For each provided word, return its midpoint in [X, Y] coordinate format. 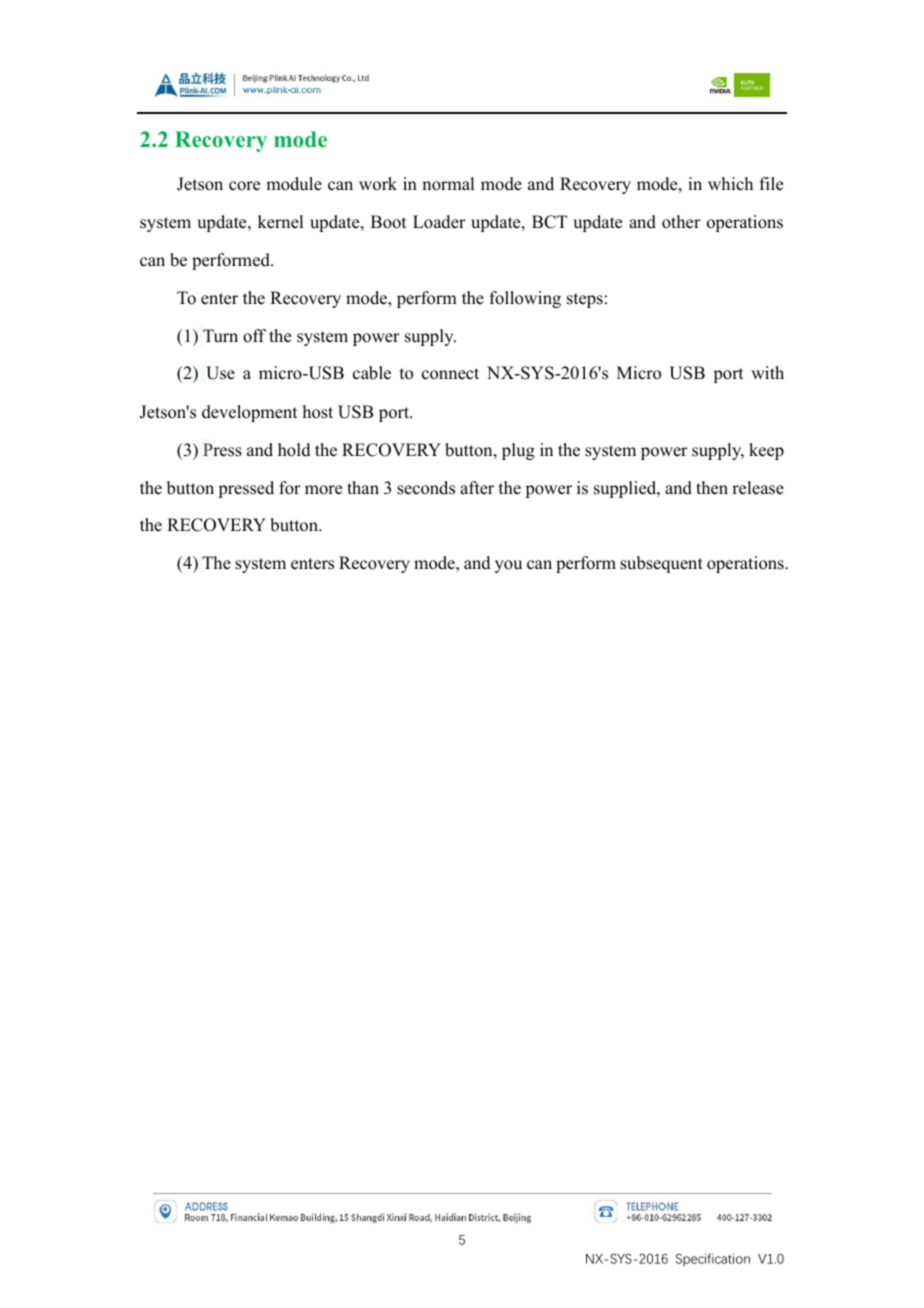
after [477, 488]
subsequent [661, 564]
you [508, 566]
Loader [439, 222]
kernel [280, 222]
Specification [713, 1259]
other [681, 222]
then [712, 488]
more [323, 490]
